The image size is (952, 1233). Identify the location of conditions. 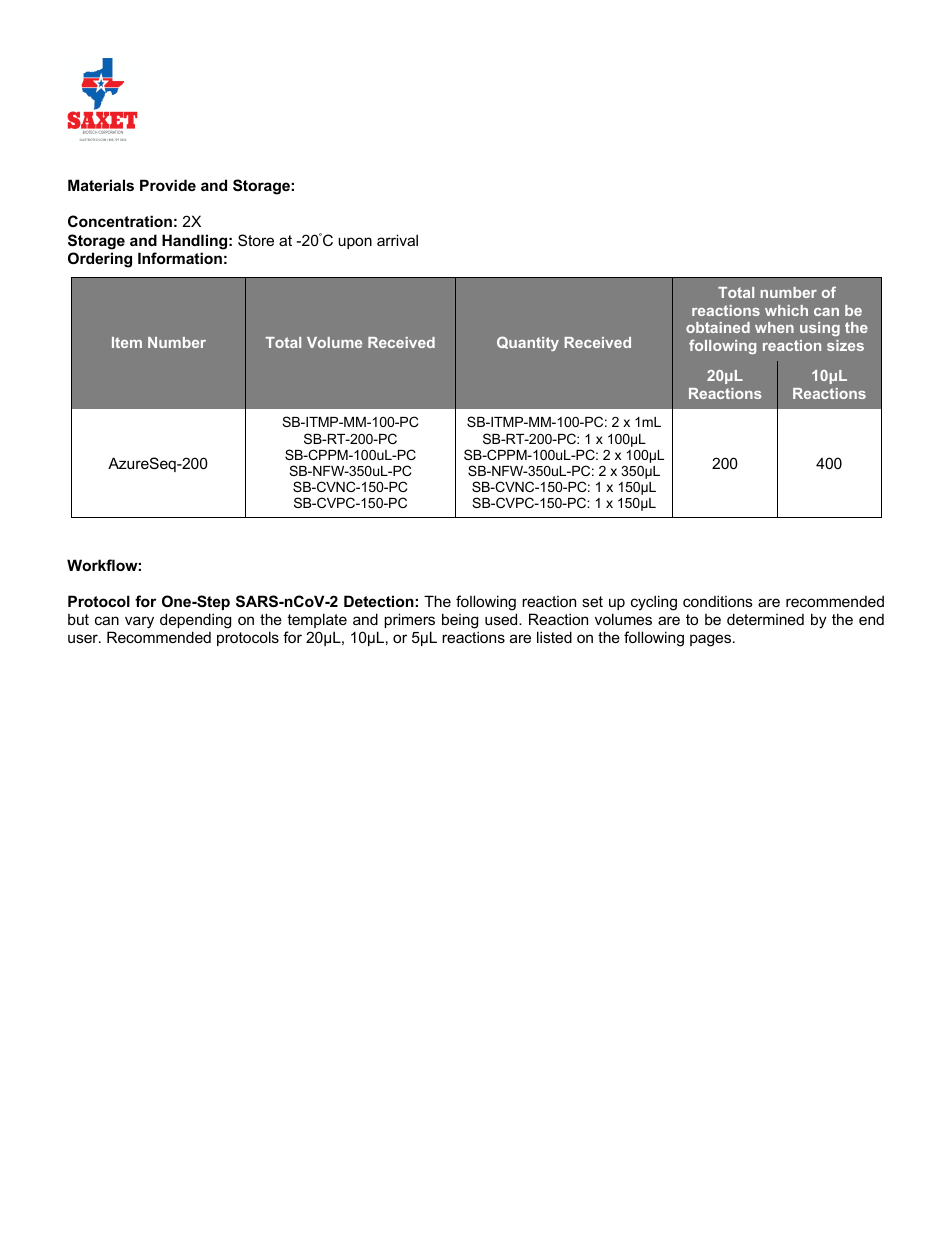
(718, 601).
